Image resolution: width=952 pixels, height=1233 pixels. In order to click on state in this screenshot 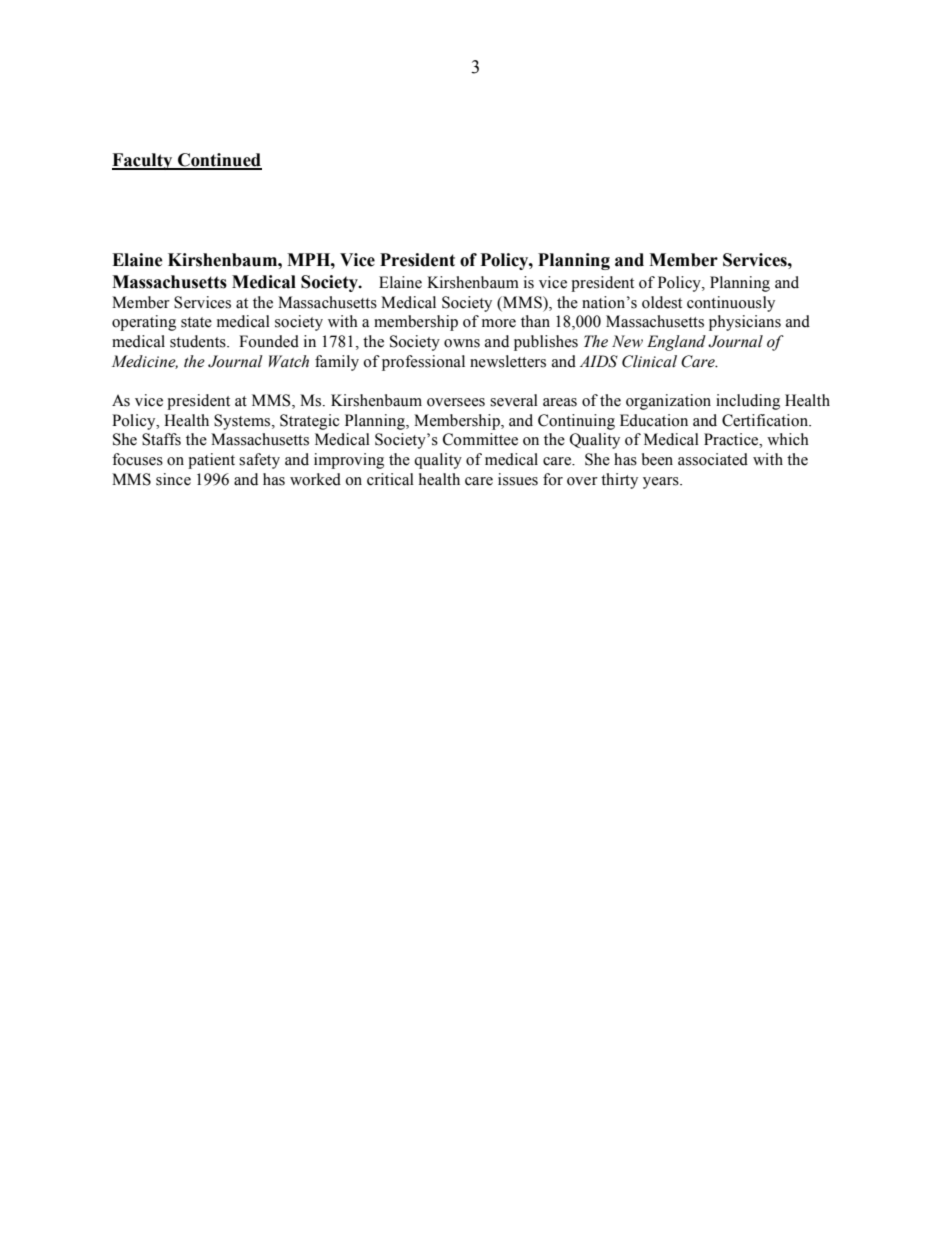, I will do `click(196, 322)`.
